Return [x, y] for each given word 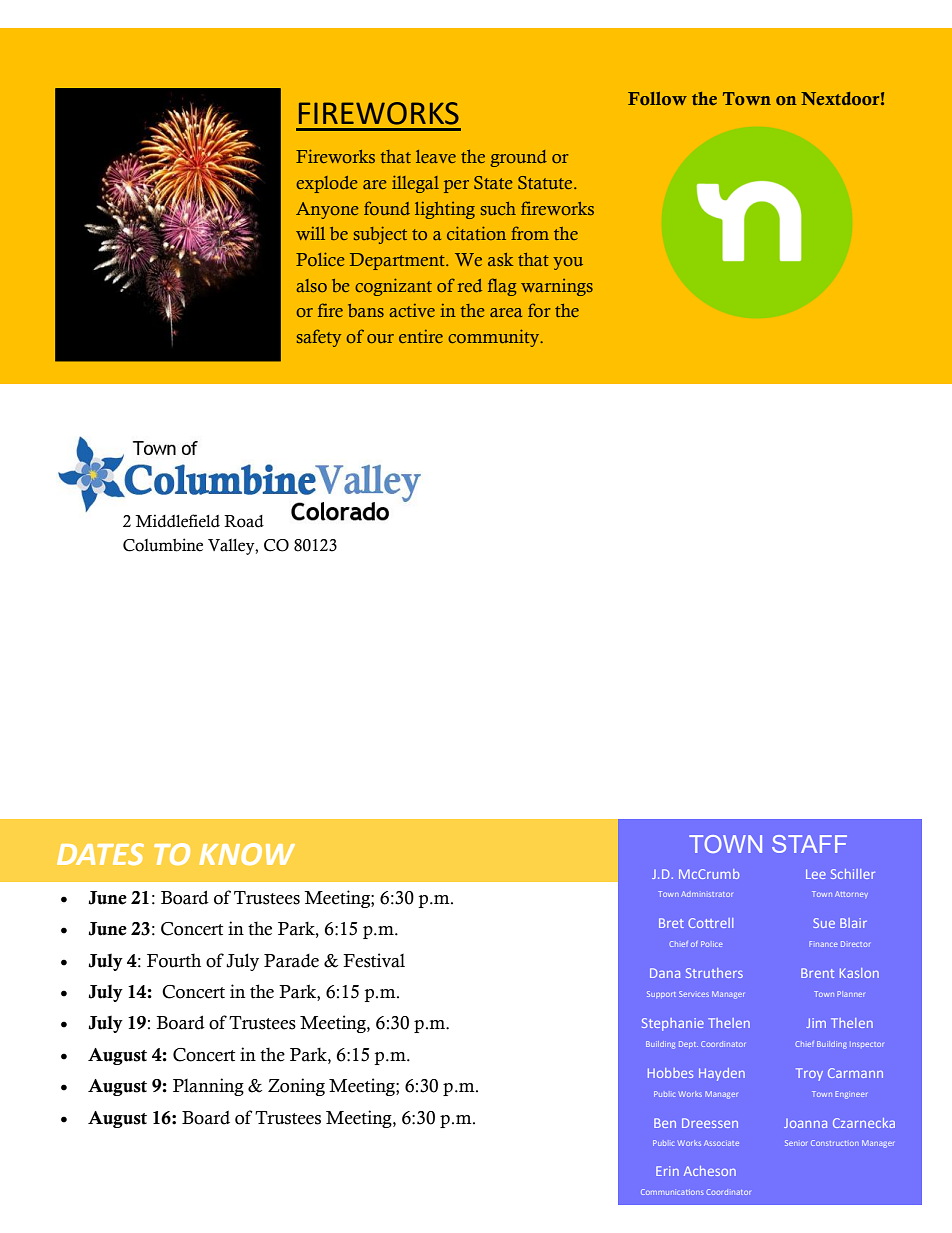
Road [244, 521]
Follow [657, 98]
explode [327, 184]
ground [518, 158]
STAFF [809, 844]
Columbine [163, 545]
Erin [667, 1171]
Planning [208, 1087]
